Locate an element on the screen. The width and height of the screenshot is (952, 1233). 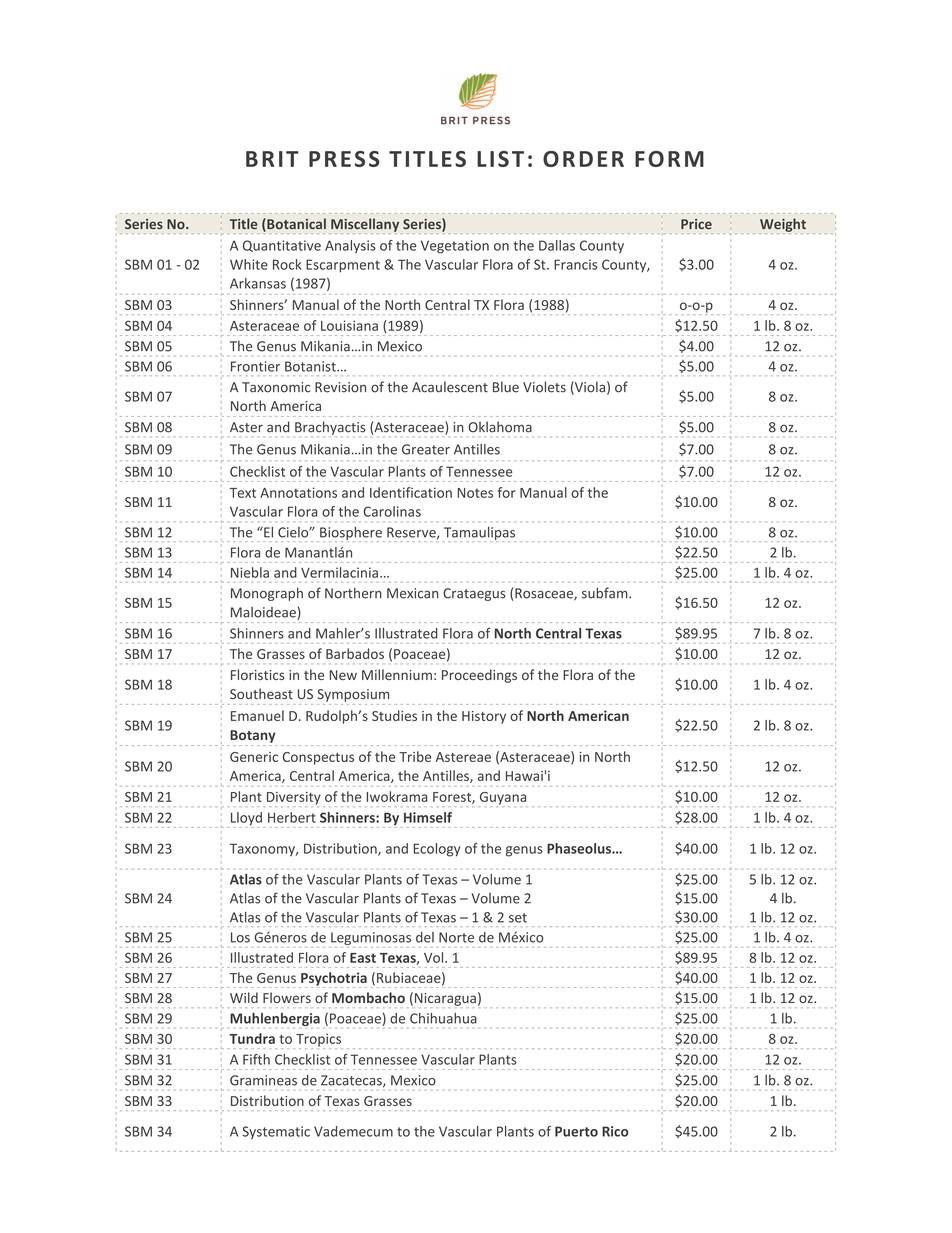
Annotations is located at coordinates (298, 492).
